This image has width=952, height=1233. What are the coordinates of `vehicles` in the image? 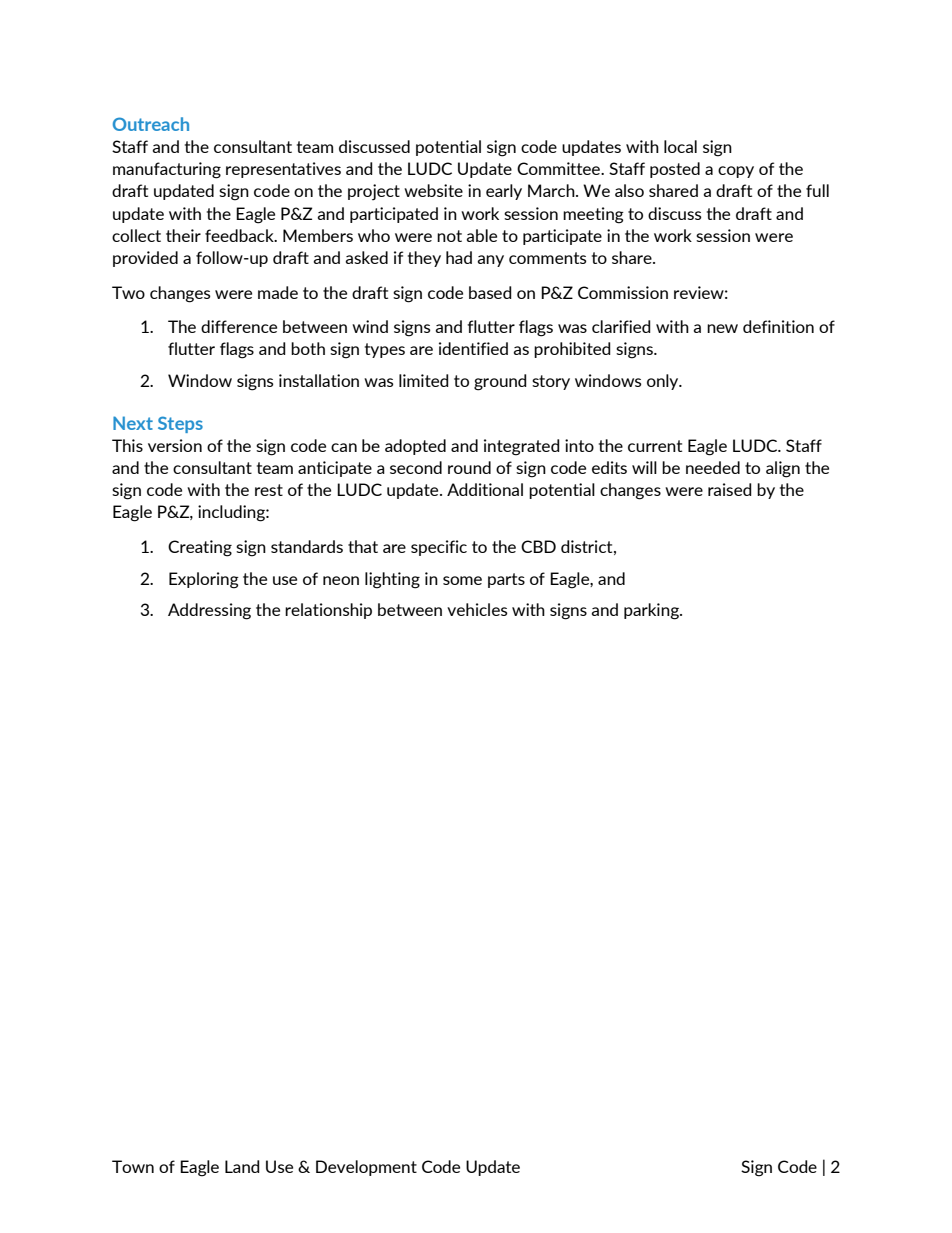 It's located at (477, 609).
